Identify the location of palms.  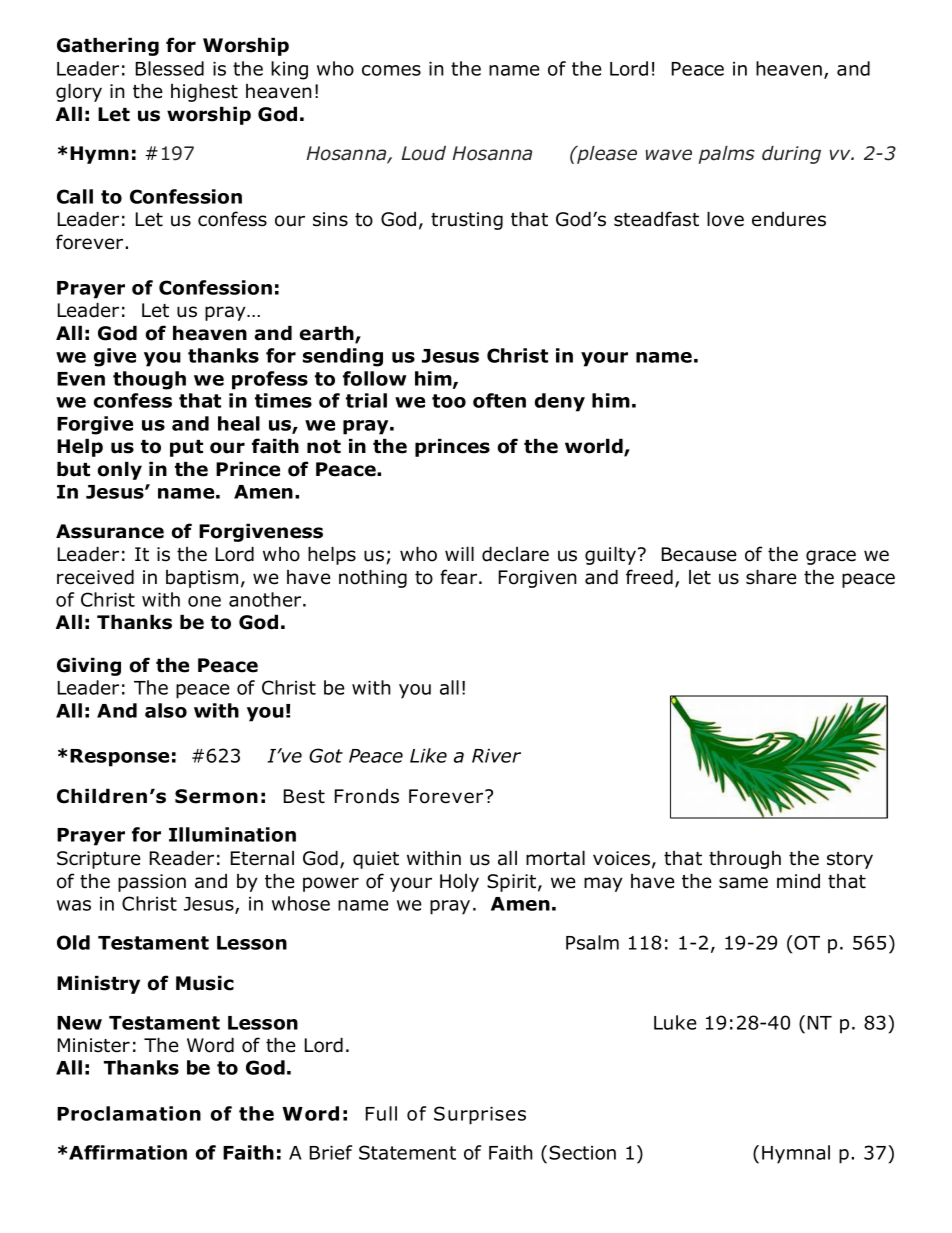
(727, 155).
